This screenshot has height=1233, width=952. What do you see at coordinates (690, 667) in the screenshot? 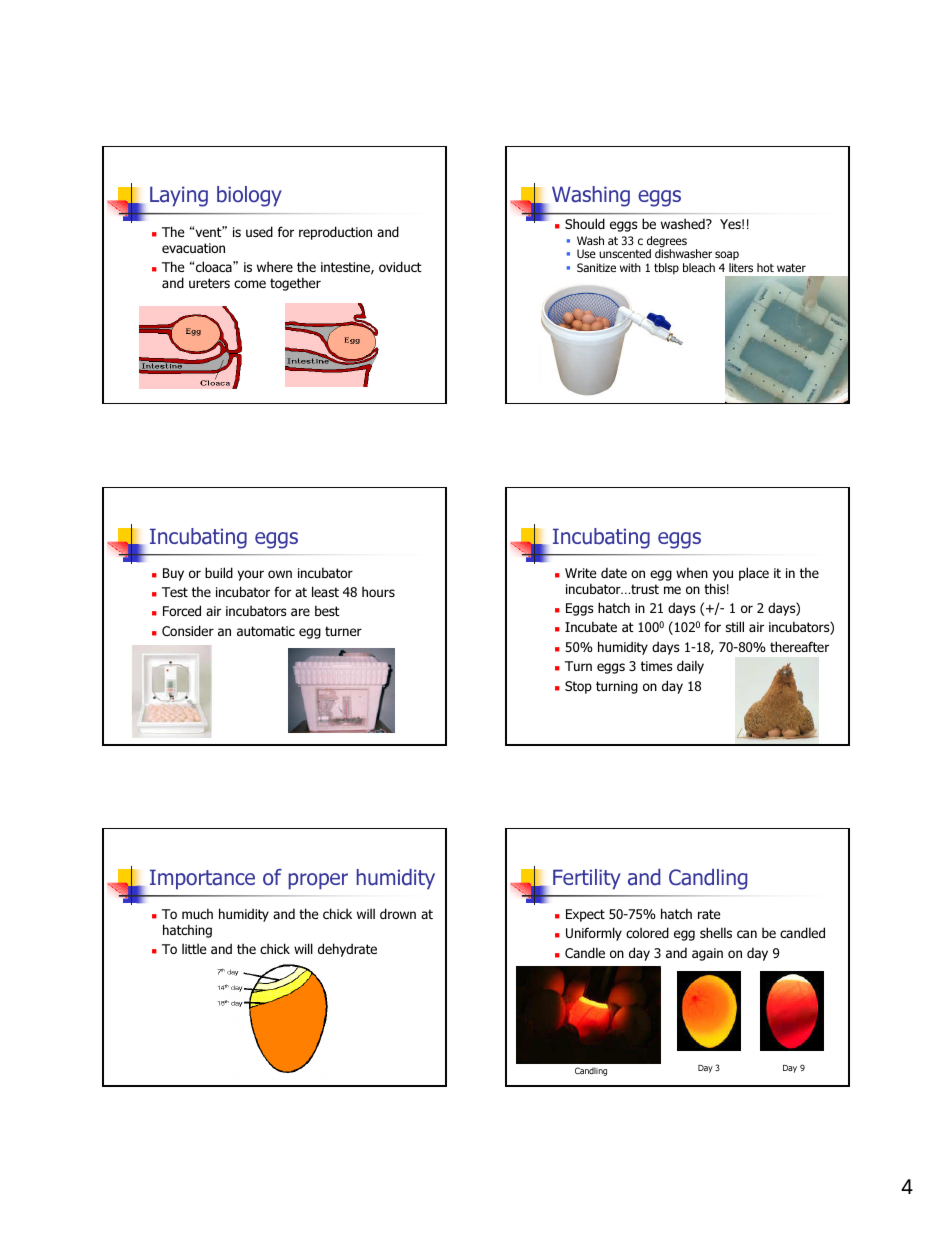
I see `daily` at bounding box center [690, 667].
